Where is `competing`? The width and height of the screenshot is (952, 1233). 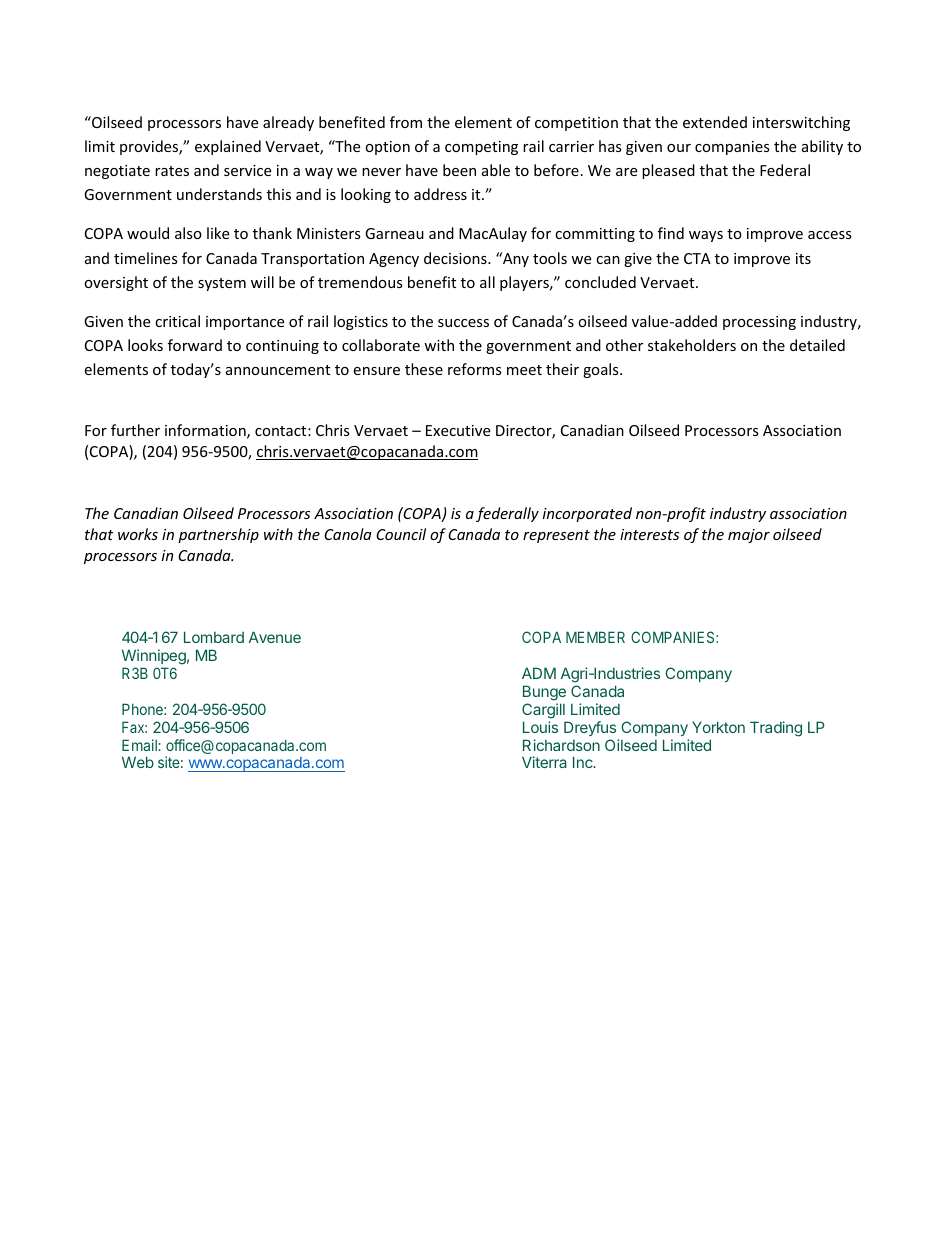 competing is located at coordinates (481, 148).
